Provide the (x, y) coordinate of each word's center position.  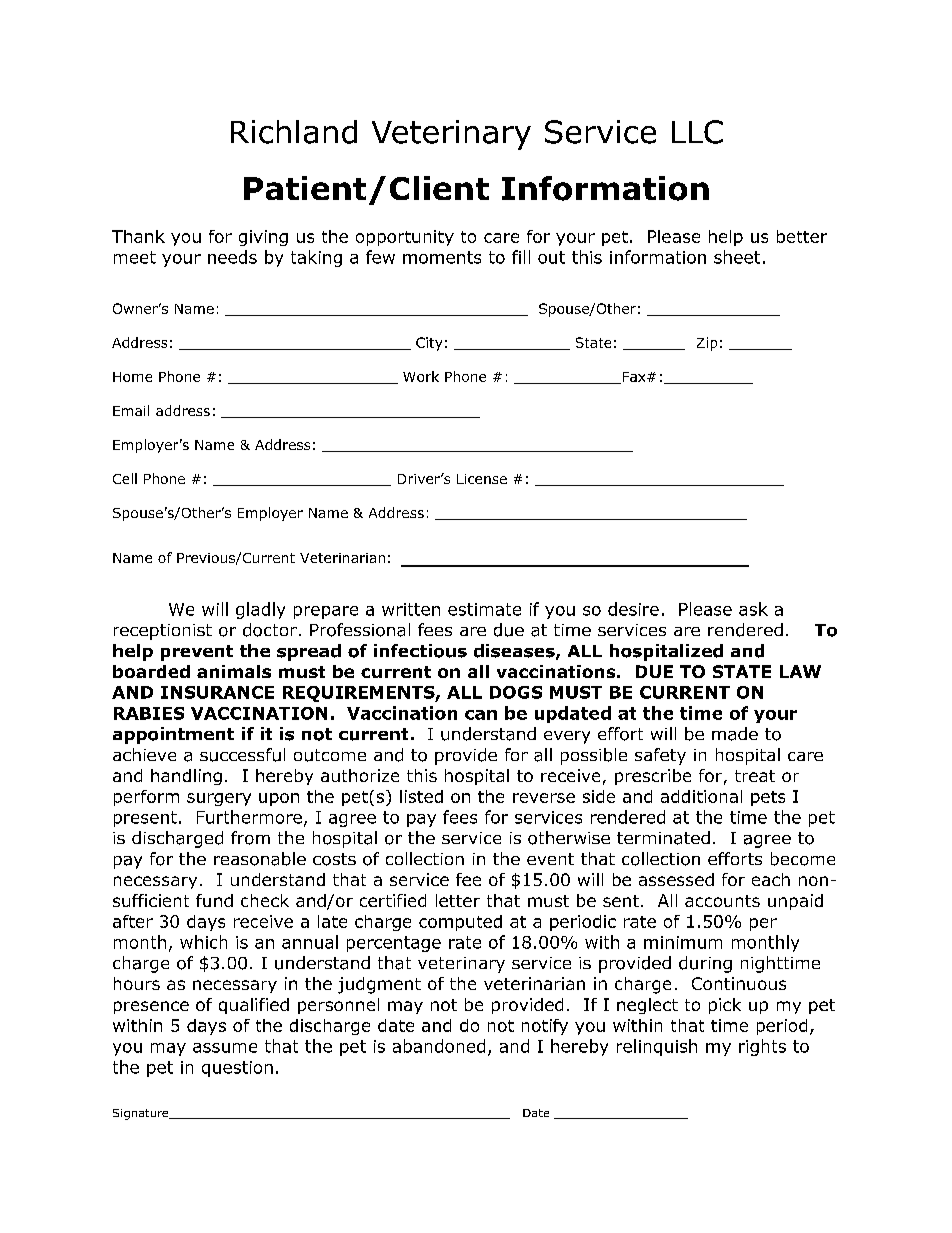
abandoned (439, 1046)
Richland (294, 132)
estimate (484, 609)
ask (753, 609)
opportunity (405, 238)
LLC (697, 132)
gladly (260, 610)
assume (225, 1048)
